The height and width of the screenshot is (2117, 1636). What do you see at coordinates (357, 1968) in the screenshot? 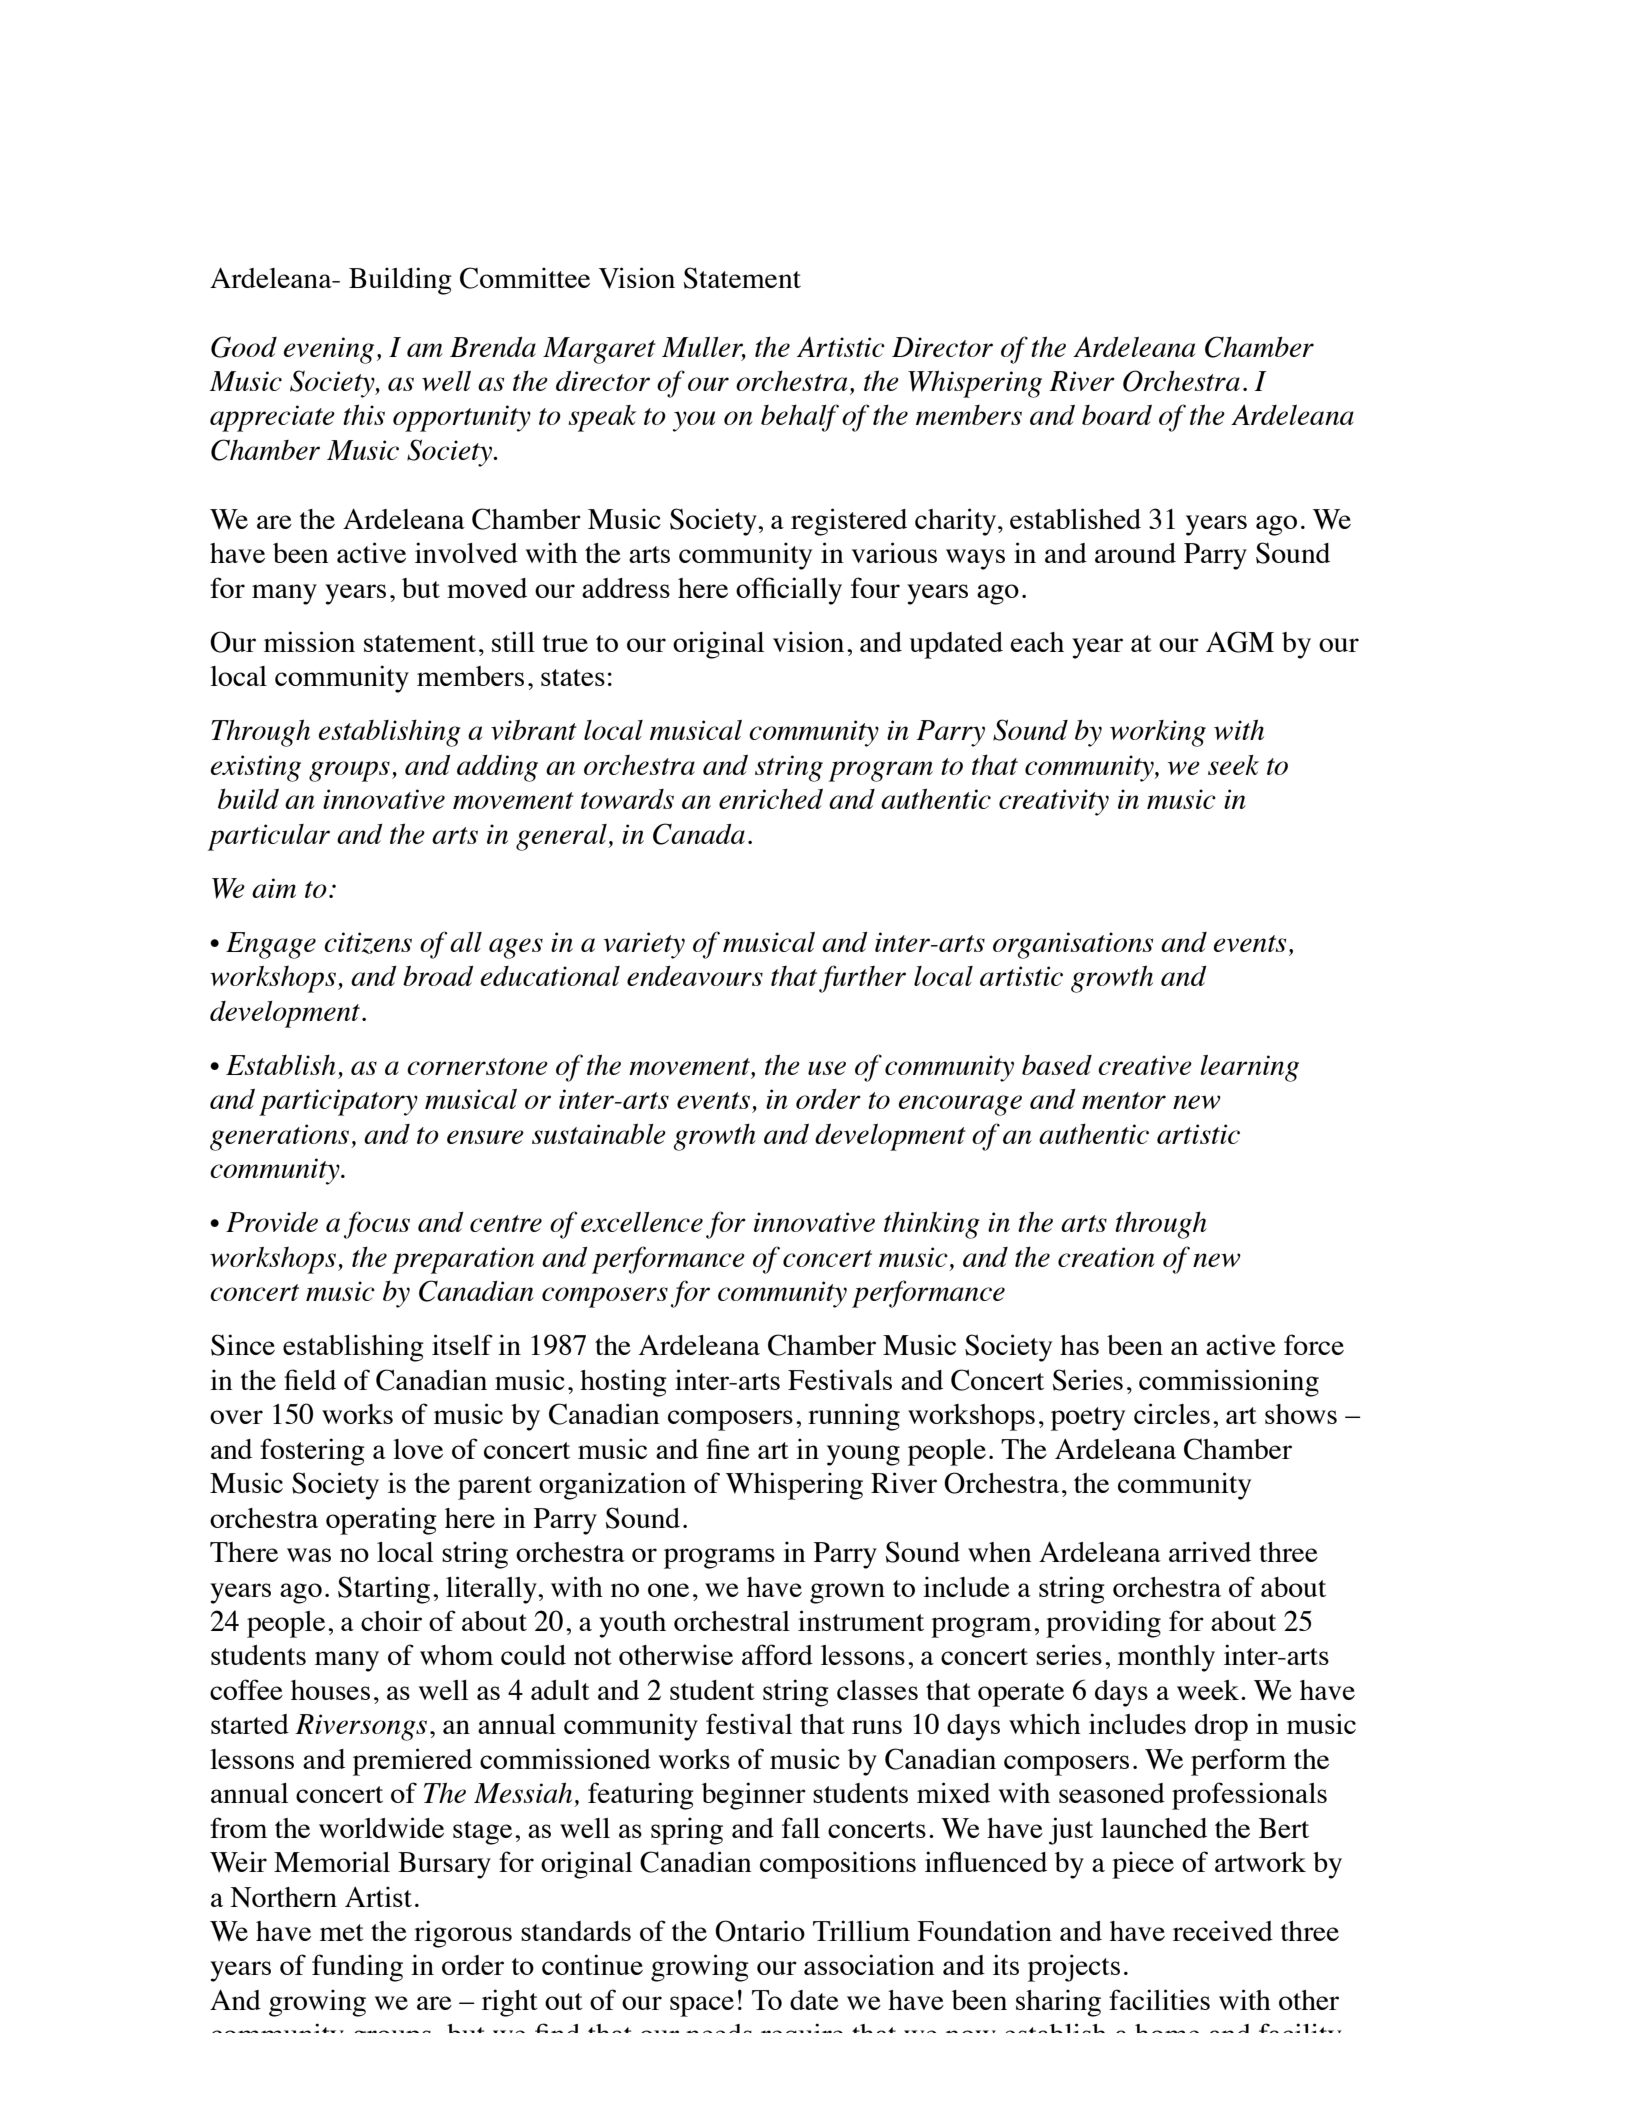
I see `funding` at bounding box center [357, 1968].
